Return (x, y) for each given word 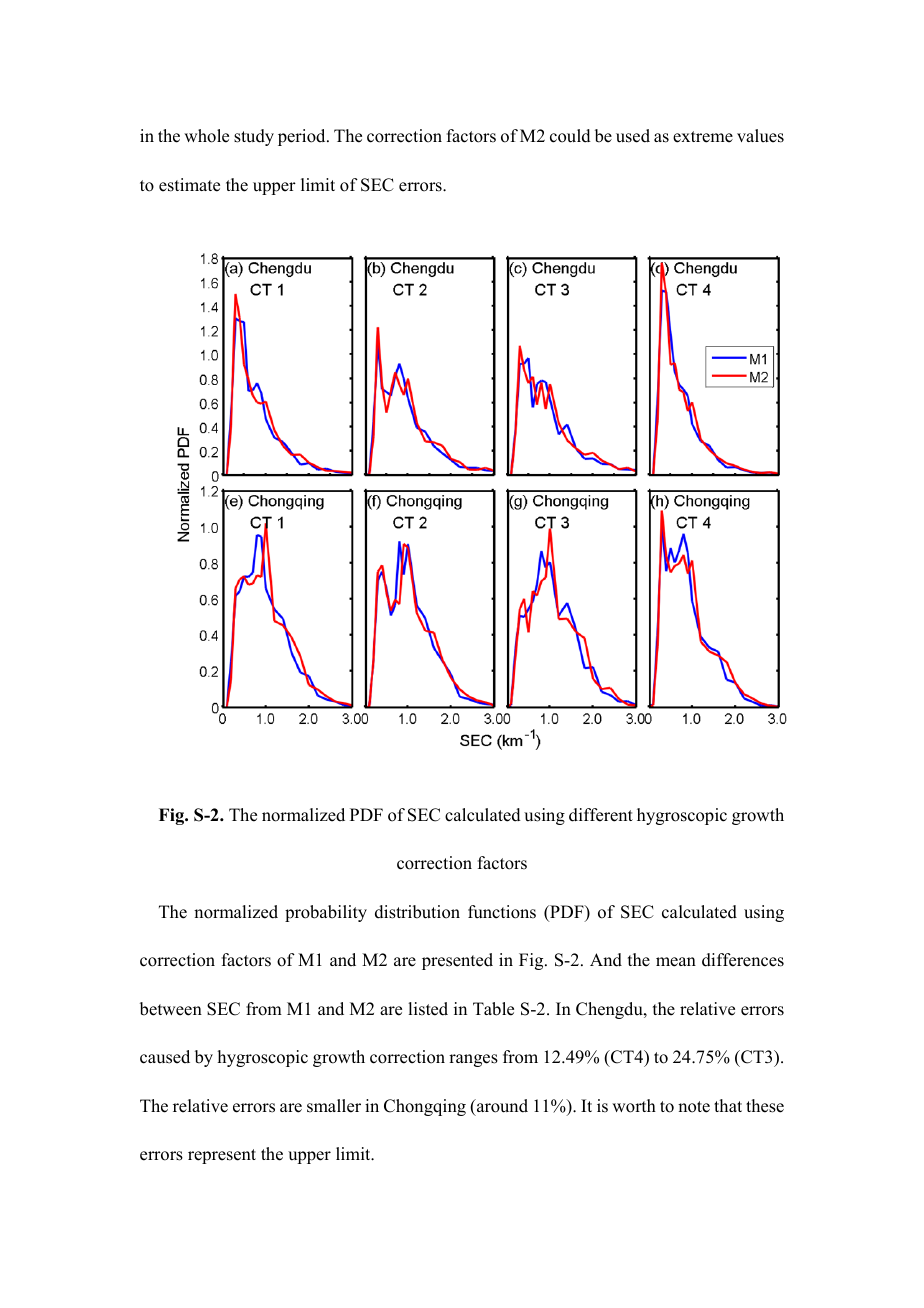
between (171, 1009)
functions (502, 912)
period (303, 137)
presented (457, 961)
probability (326, 913)
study (254, 137)
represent (222, 1156)
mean (676, 962)
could (570, 136)
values (760, 136)
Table (493, 1009)
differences (743, 960)
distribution (417, 912)
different (601, 815)
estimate (189, 185)
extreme (703, 137)
